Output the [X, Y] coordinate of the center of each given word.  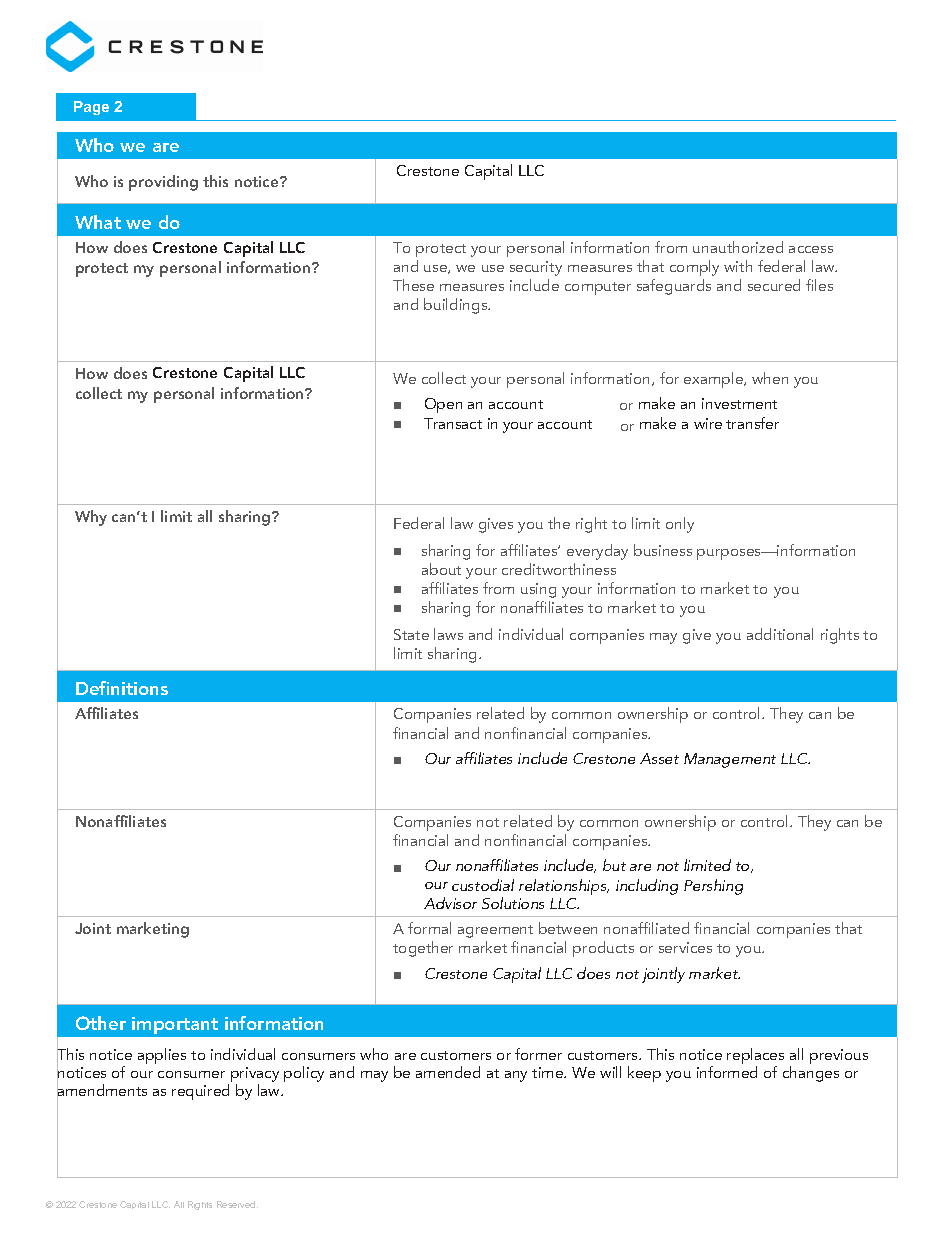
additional [780, 634]
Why [91, 518]
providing [163, 183]
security [536, 268]
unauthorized [738, 247]
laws [448, 634]
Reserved [237, 1204]
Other [101, 1023]
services [685, 947]
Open [443, 405]
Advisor [450, 903]
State [411, 634]
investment [739, 403]
